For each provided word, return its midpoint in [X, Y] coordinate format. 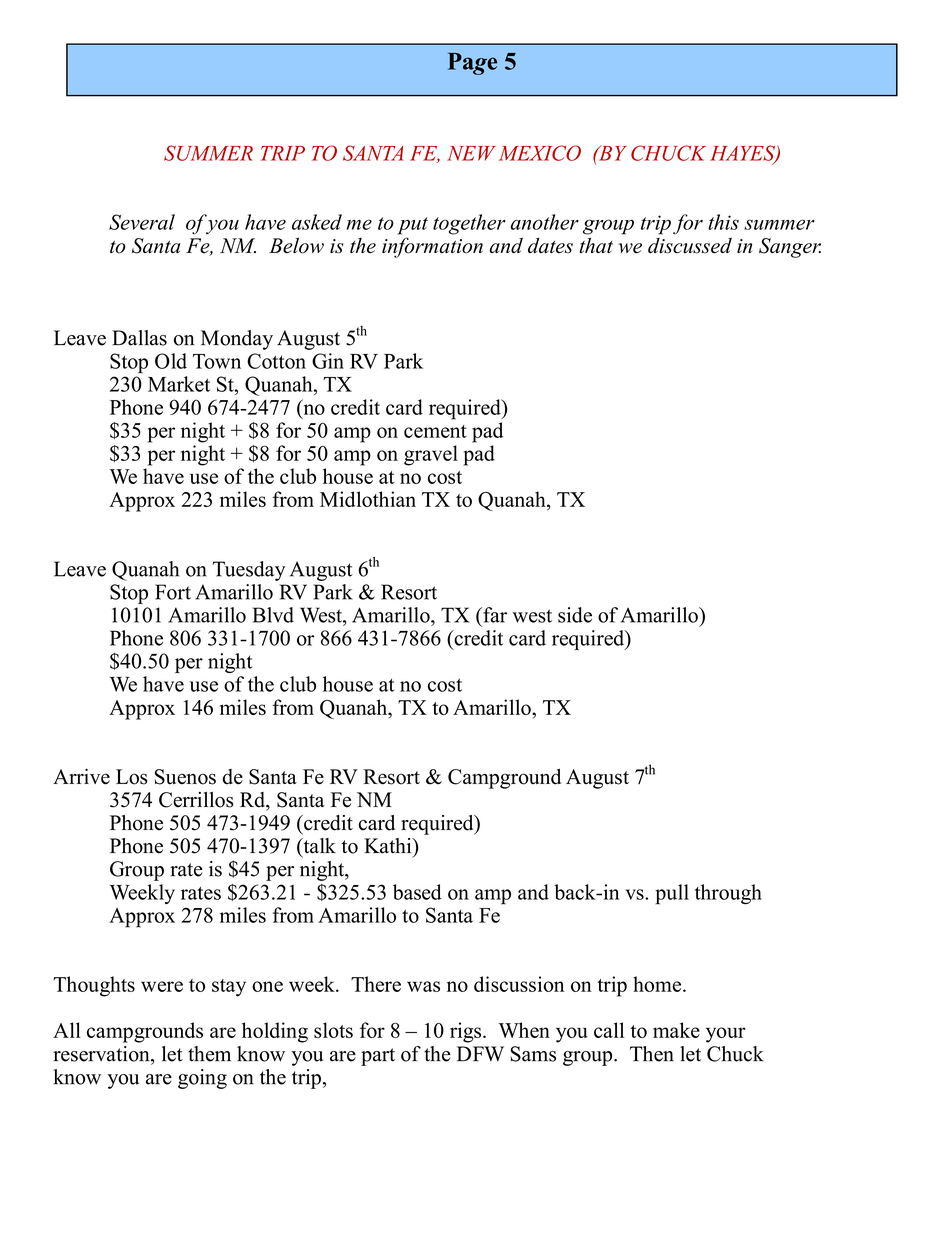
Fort [173, 592]
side [575, 615]
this [723, 222]
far [494, 615]
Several [142, 222]
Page [472, 64]
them [209, 1054]
